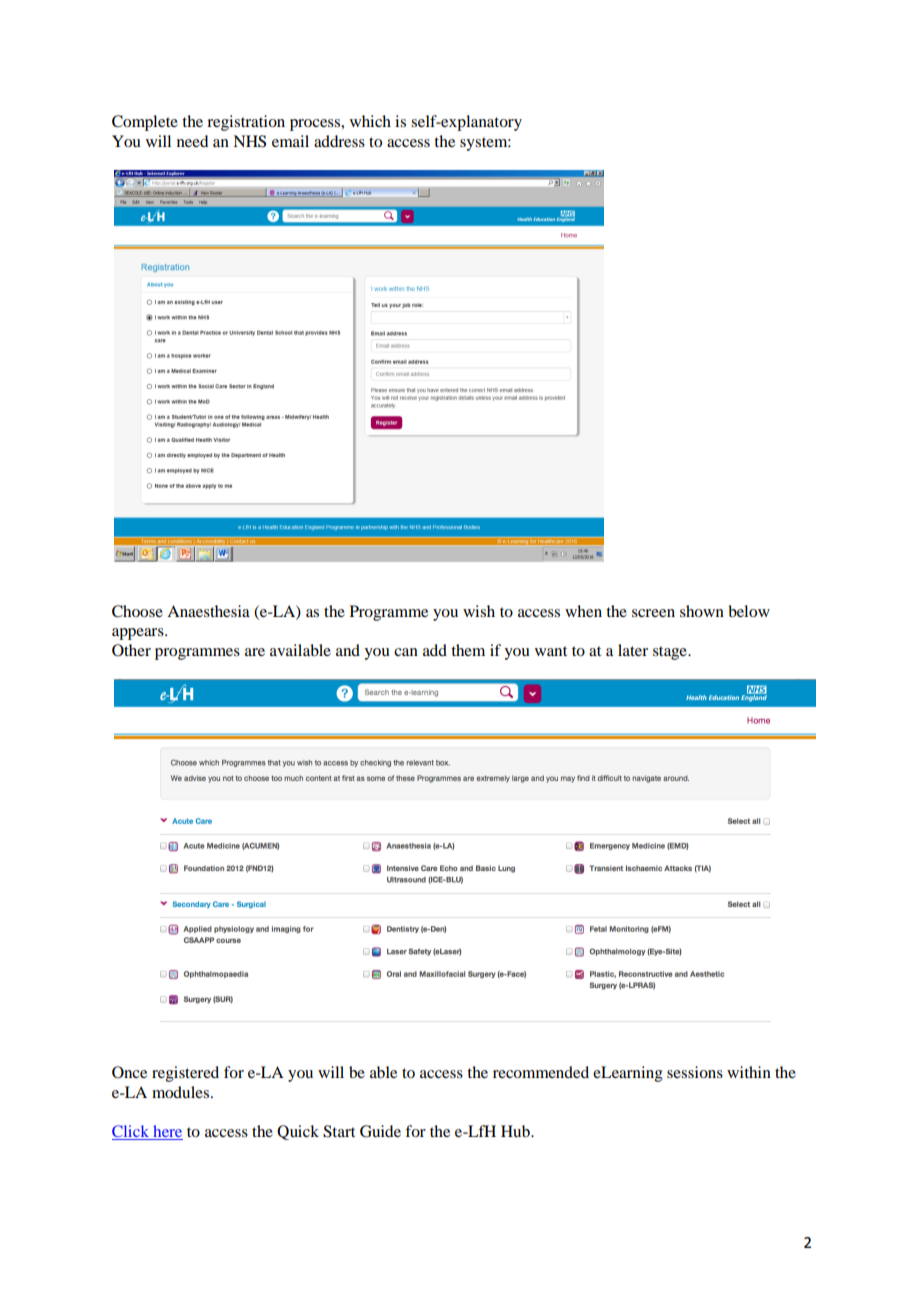 The width and height of the document is (924, 1308). What do you see at coordinates (208, 611) in the document?
I see `Anaesthesia` at bounding box center [208, 611].
